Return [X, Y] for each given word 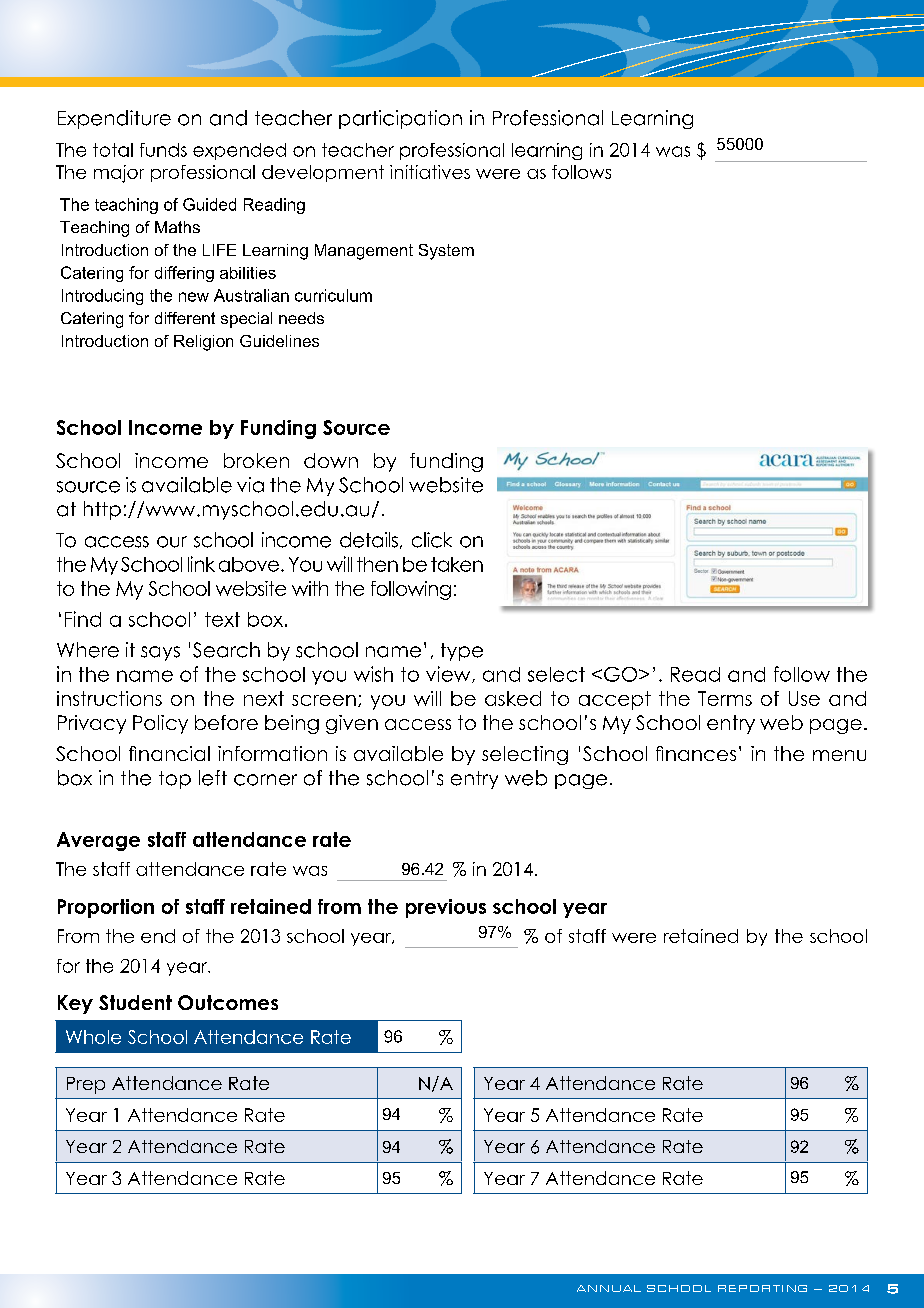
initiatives [430, 172]
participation [400, 119]
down [331, 460]
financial [169, 753]
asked [513, 698]
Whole [93, 1037]
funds [163, 150]
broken [256, 460]
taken [457, 564]
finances [696, 753]
